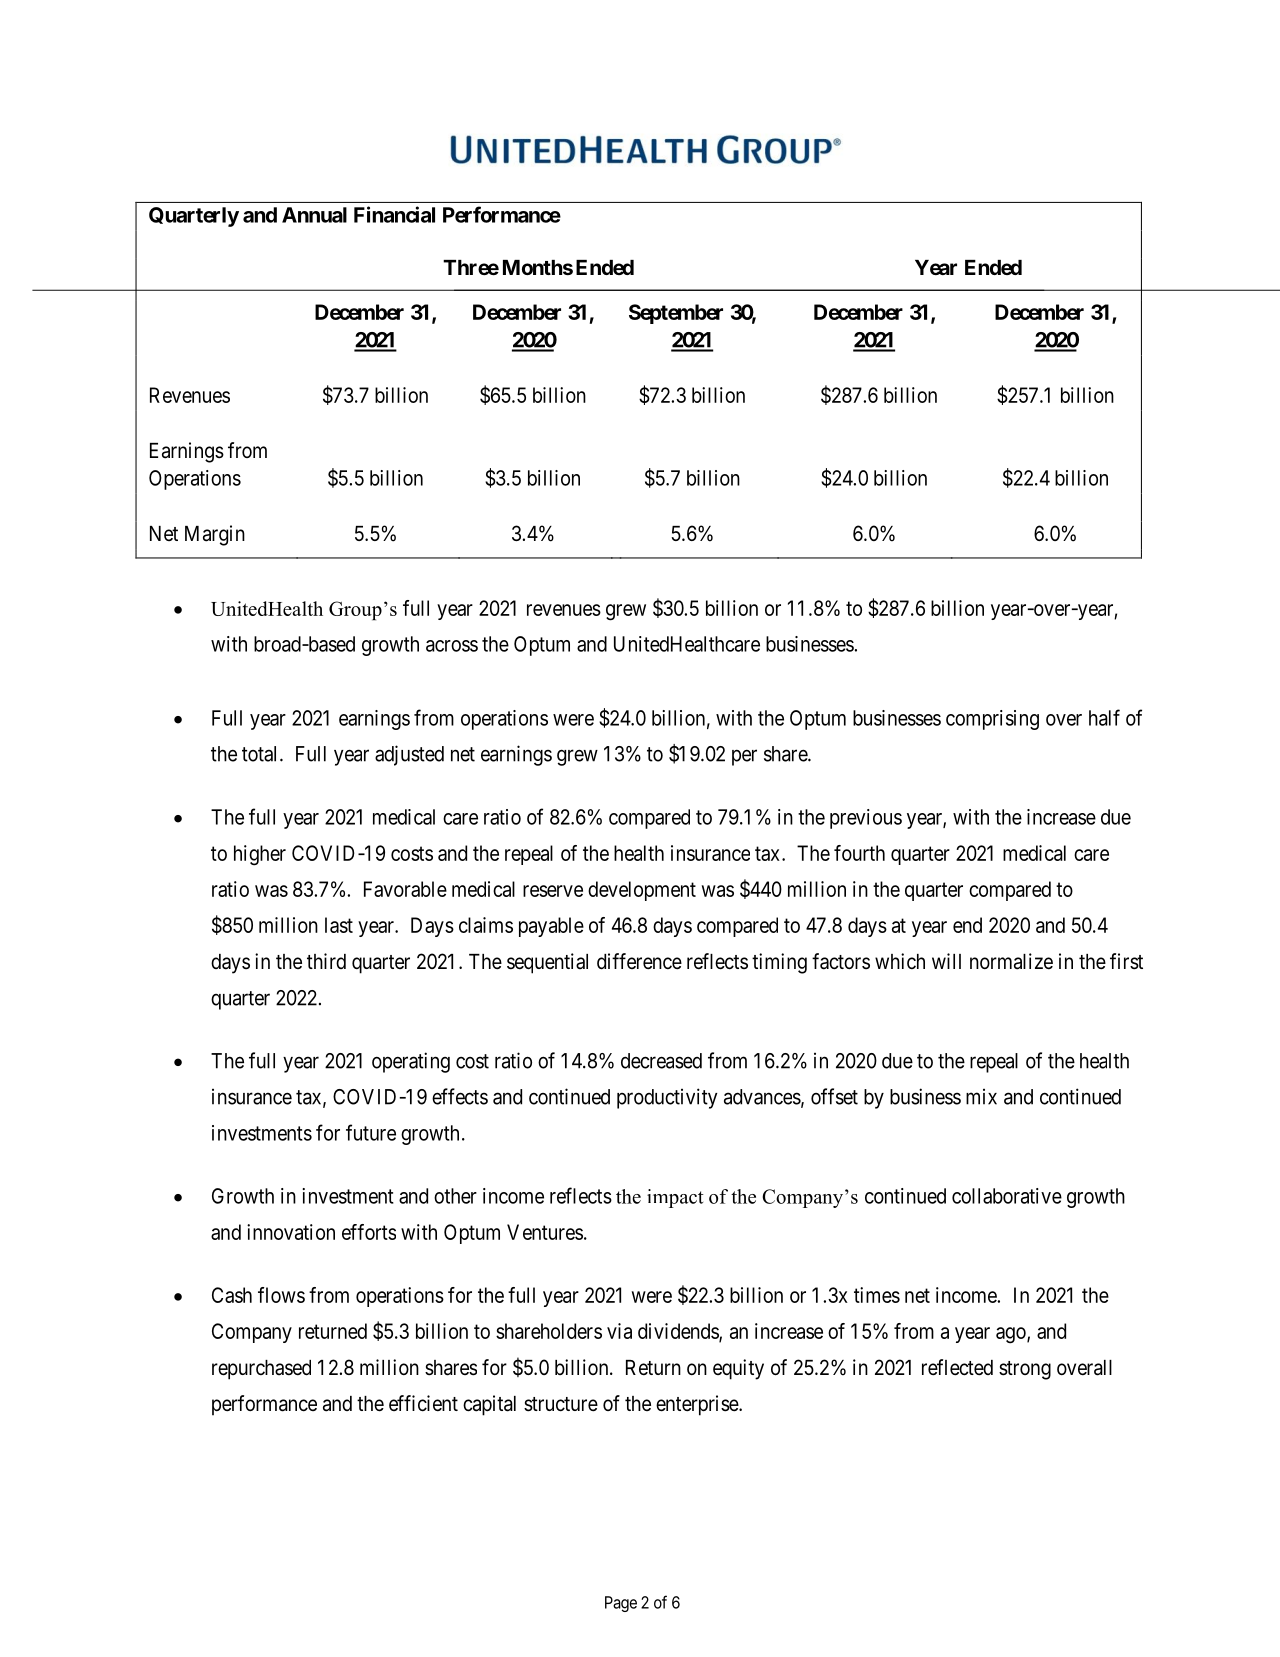 The width and height of the page is (1280, 1657). Describe the element at coordinates (1104, 717) in the page. I see `half` at that location.
